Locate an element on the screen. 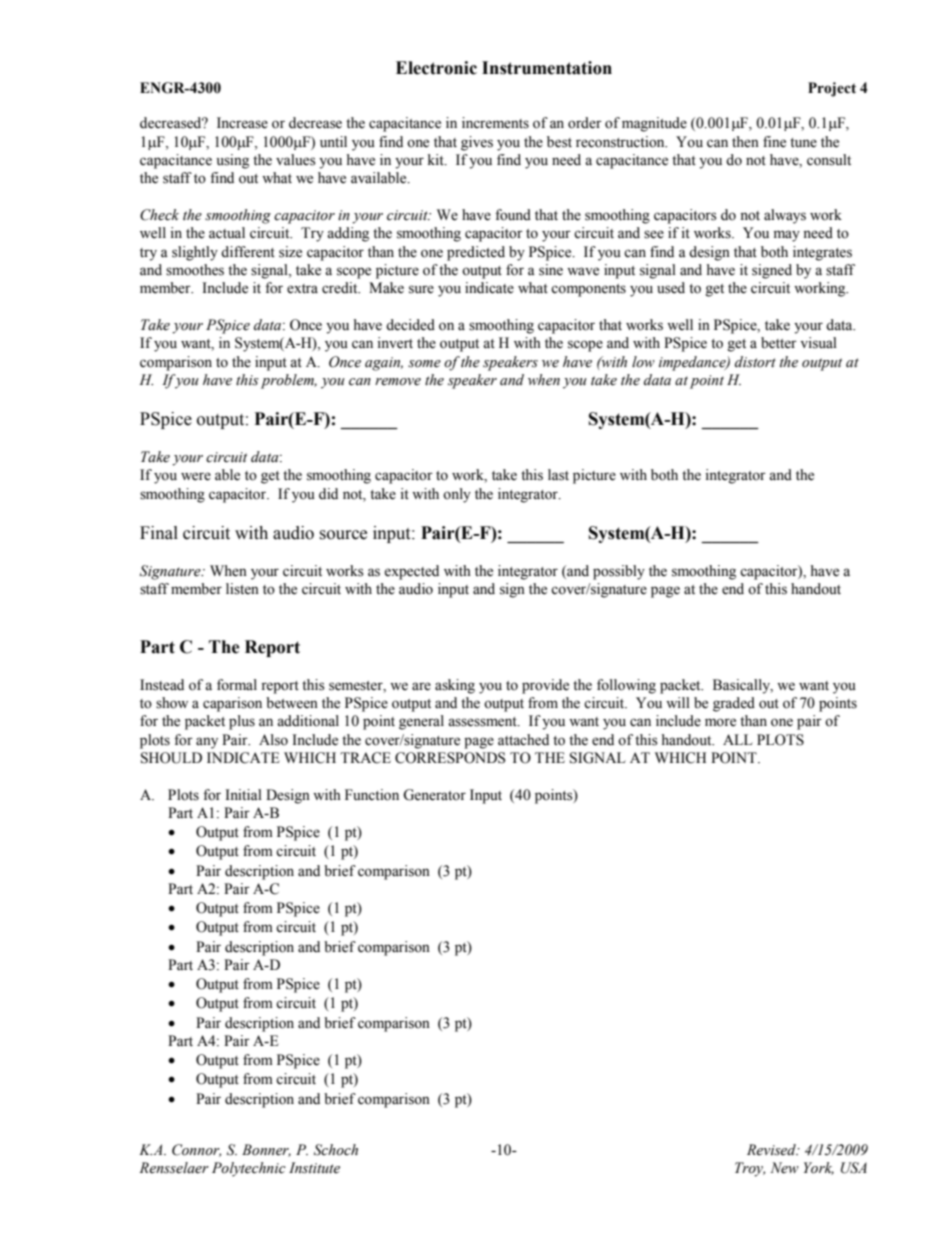 The image size is (952, 1233). fine is located at coordinates (774, 142).
